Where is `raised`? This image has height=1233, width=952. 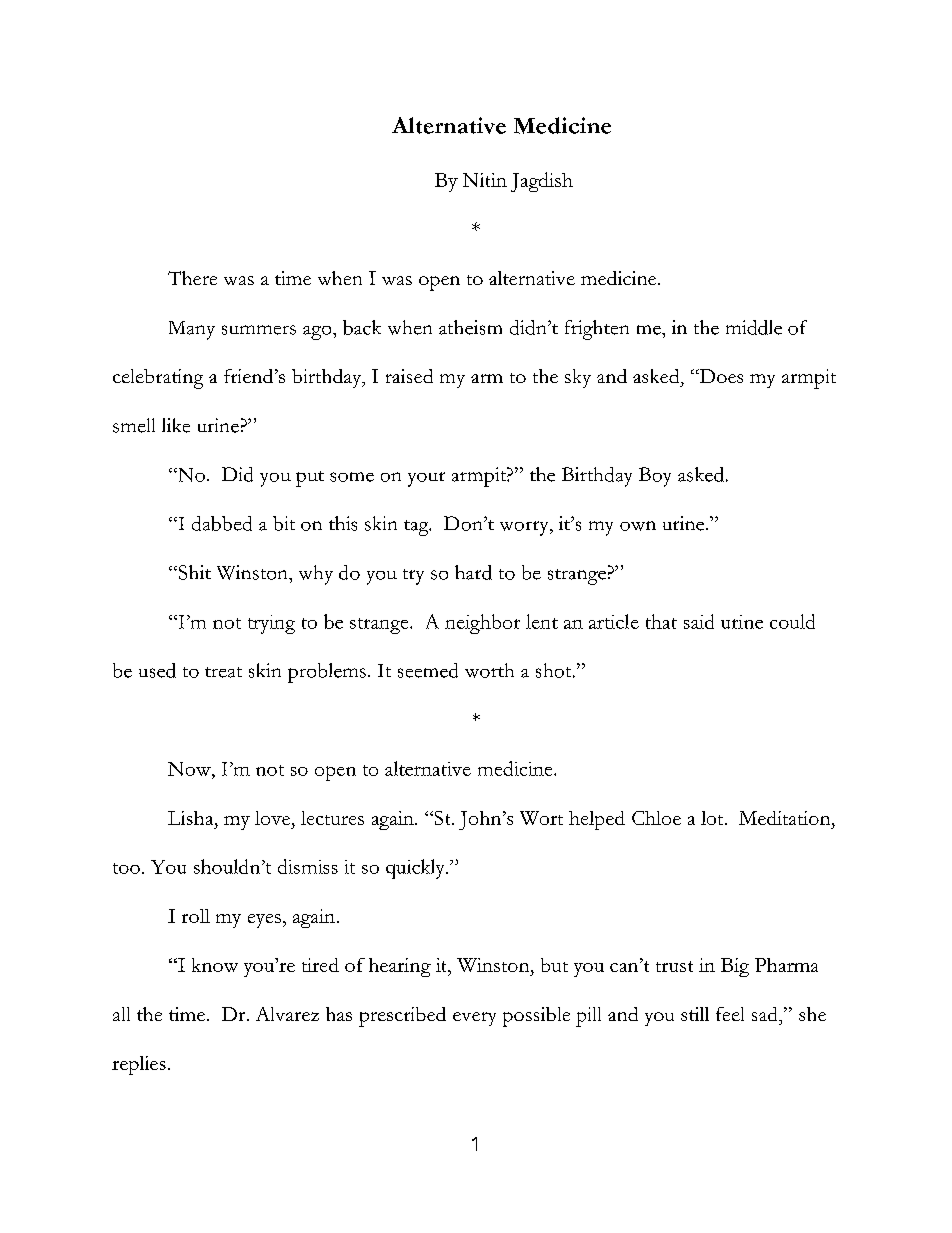 raised is located at coordinates (409, 376).
